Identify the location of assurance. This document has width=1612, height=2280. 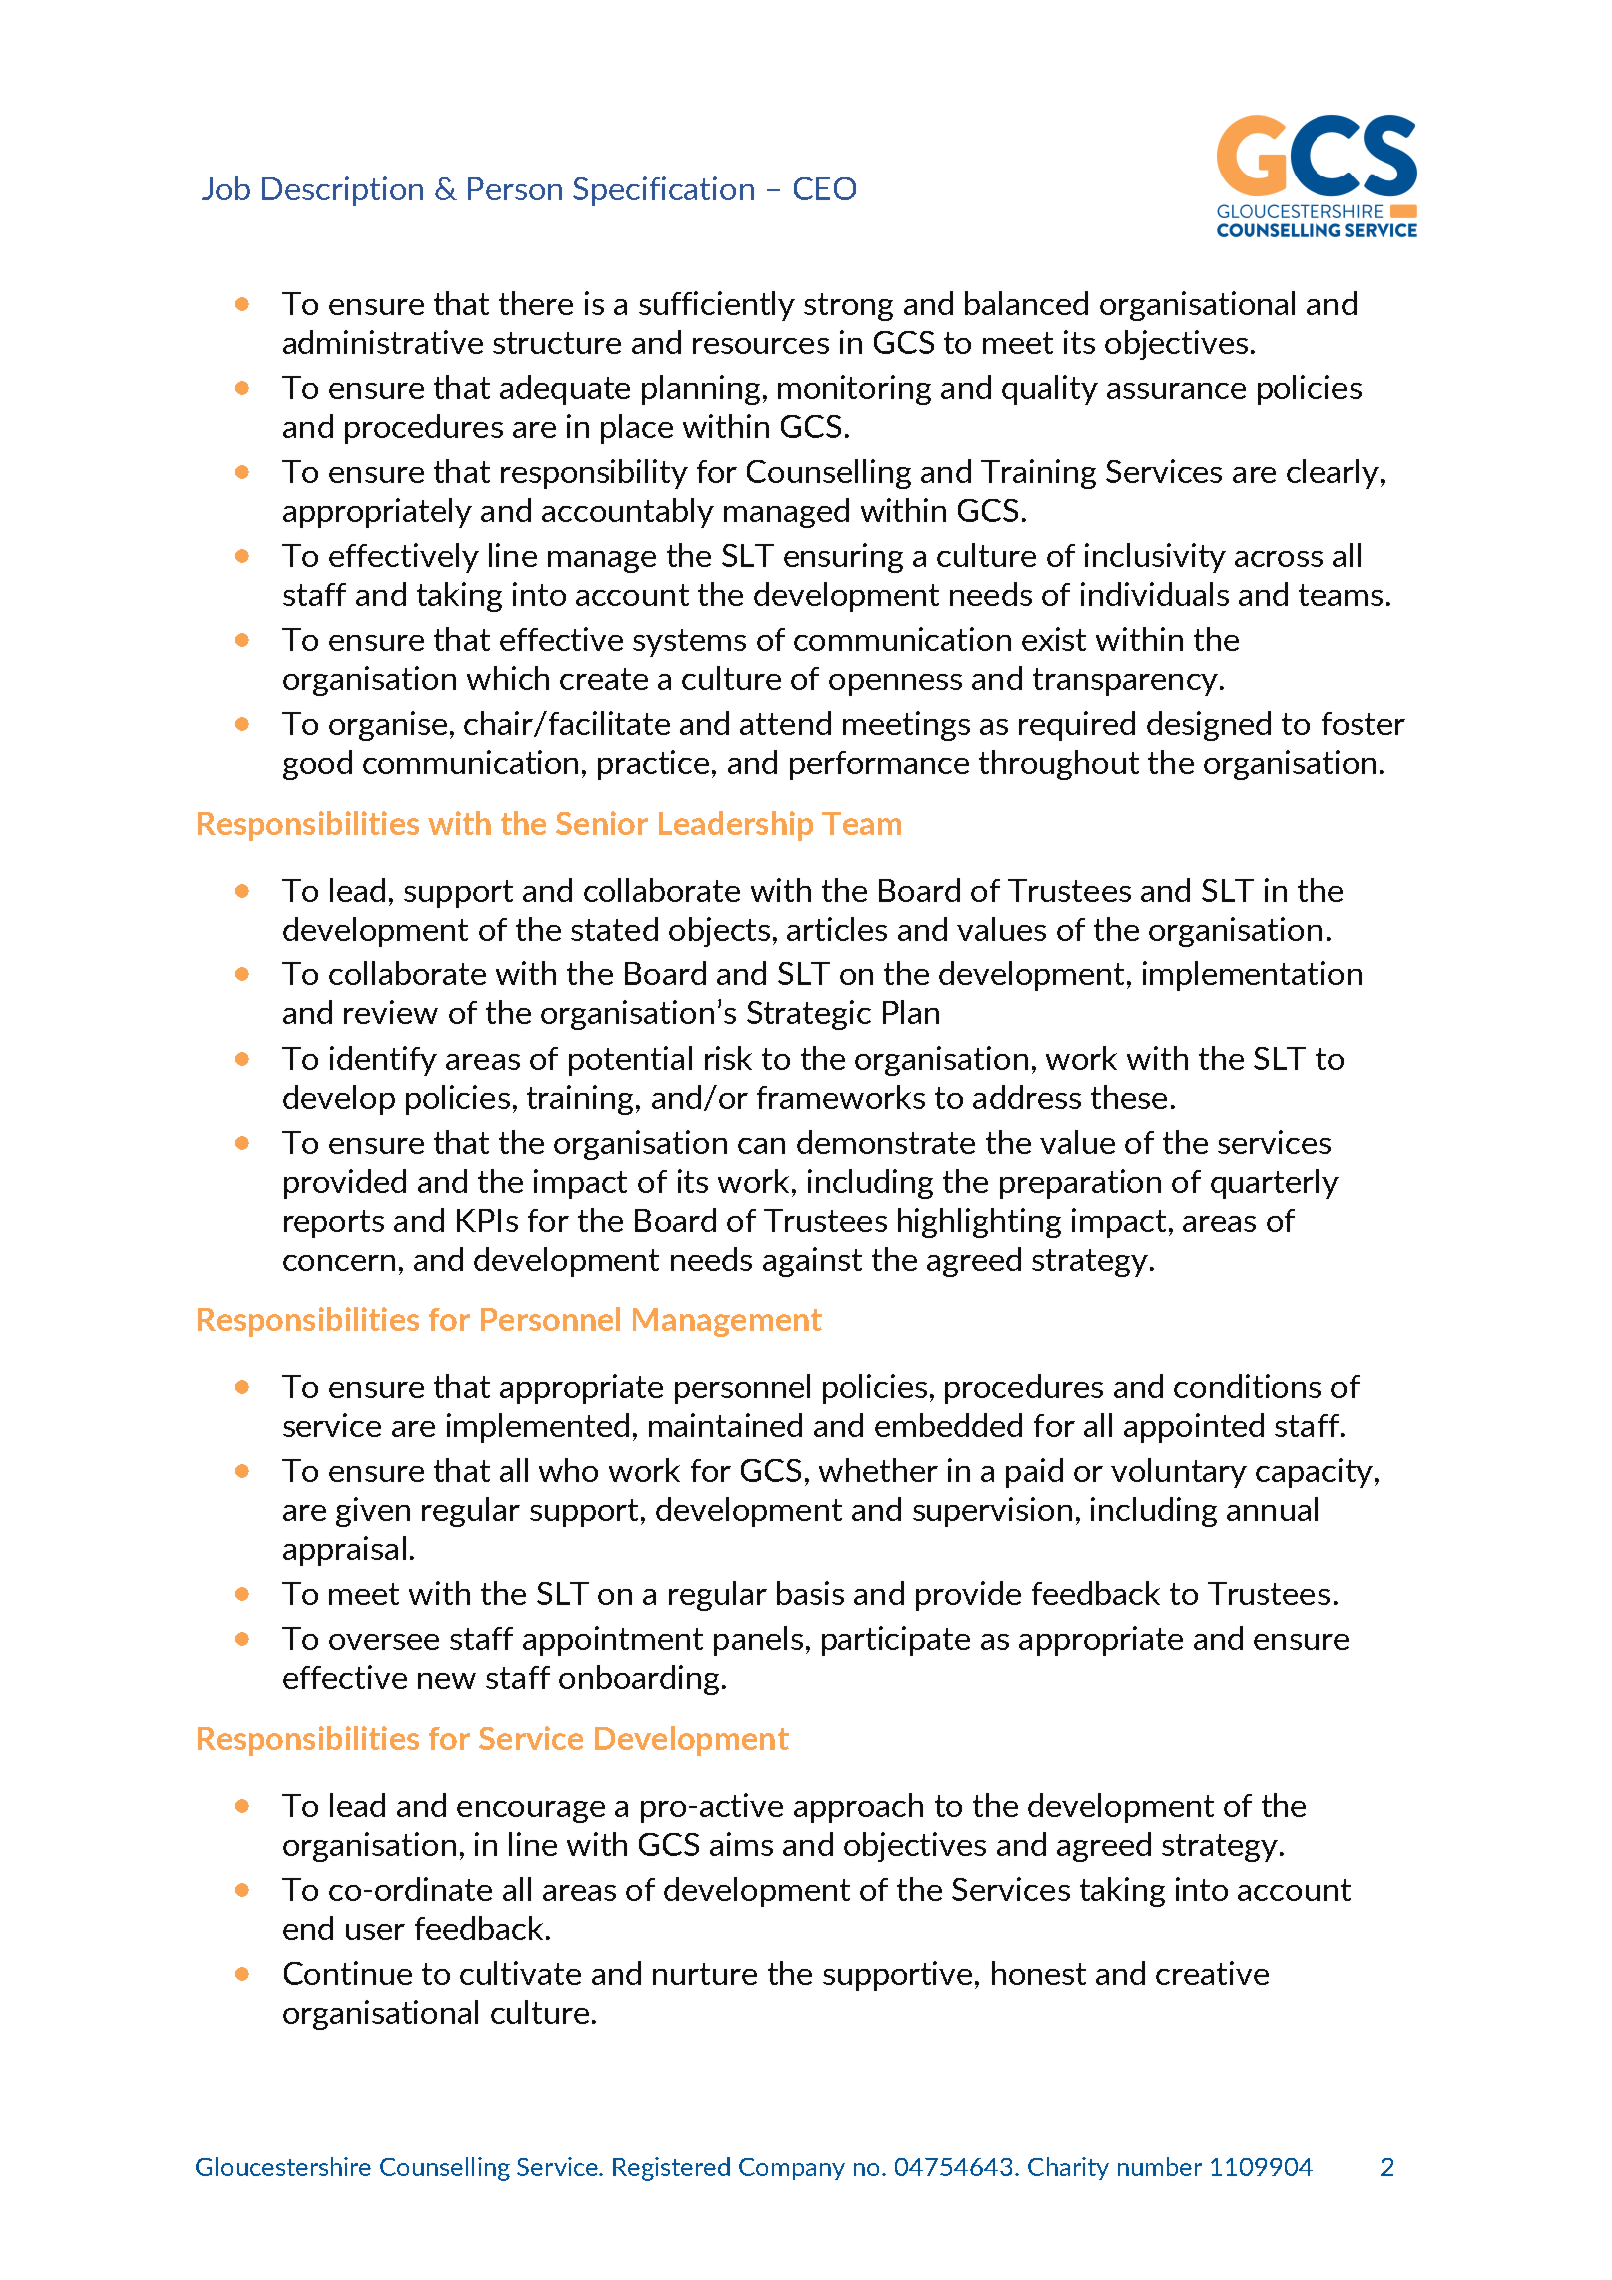
(1176, 391).
